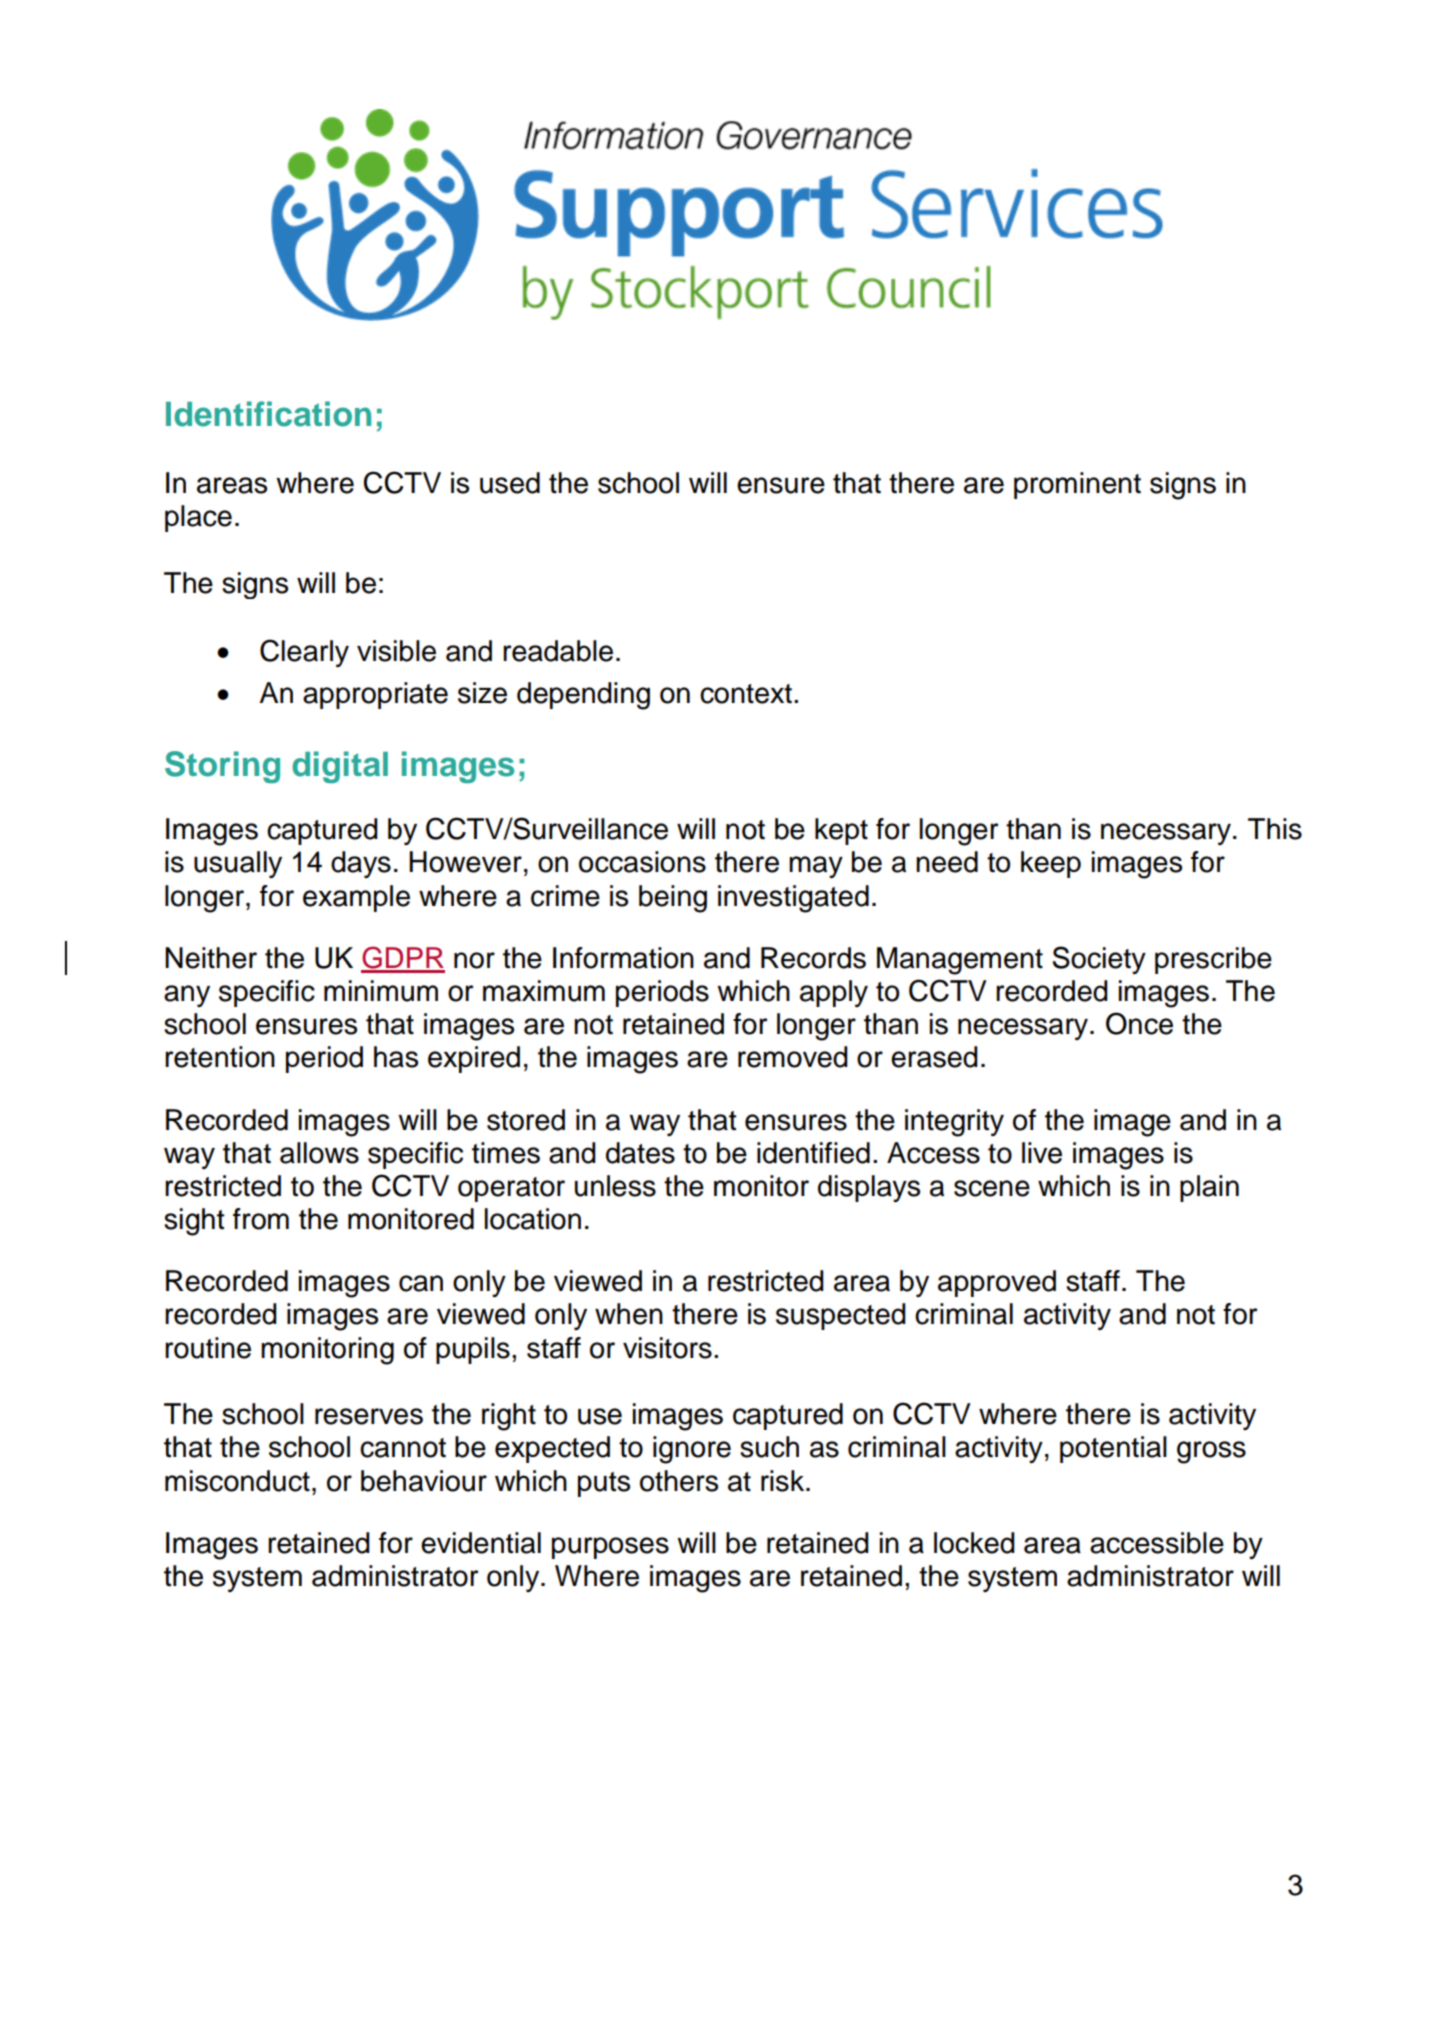  I want to click on potential, so click(1113, 1449).
